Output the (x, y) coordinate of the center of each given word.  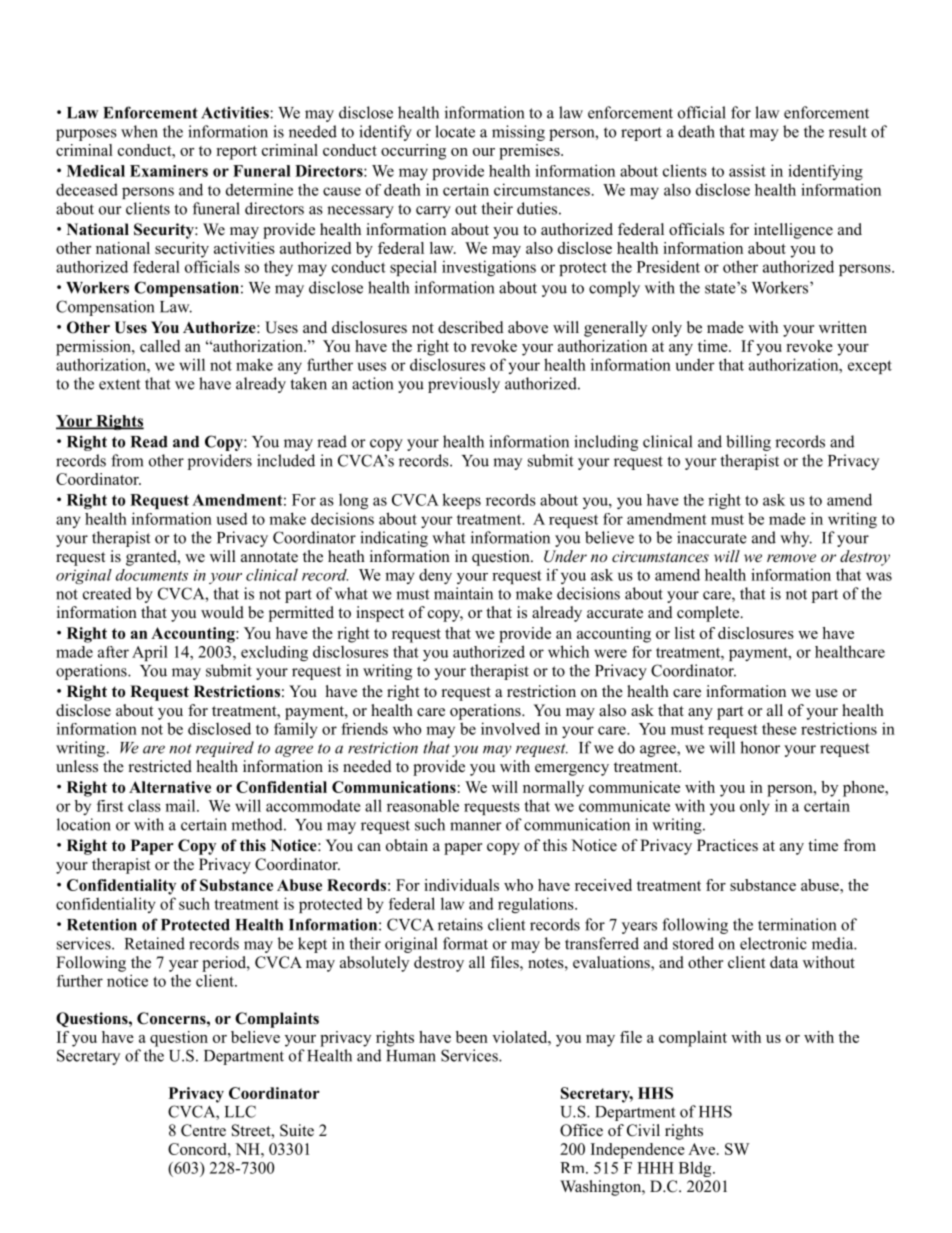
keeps (461, 501)
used (232, 518)
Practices (727, 845)
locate (455, 131)
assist (747, 170)
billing (748, 443)
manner (476, 826)
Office (581, 1130)
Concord (198, 1149)
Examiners (169, 171)
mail (181, 805)
